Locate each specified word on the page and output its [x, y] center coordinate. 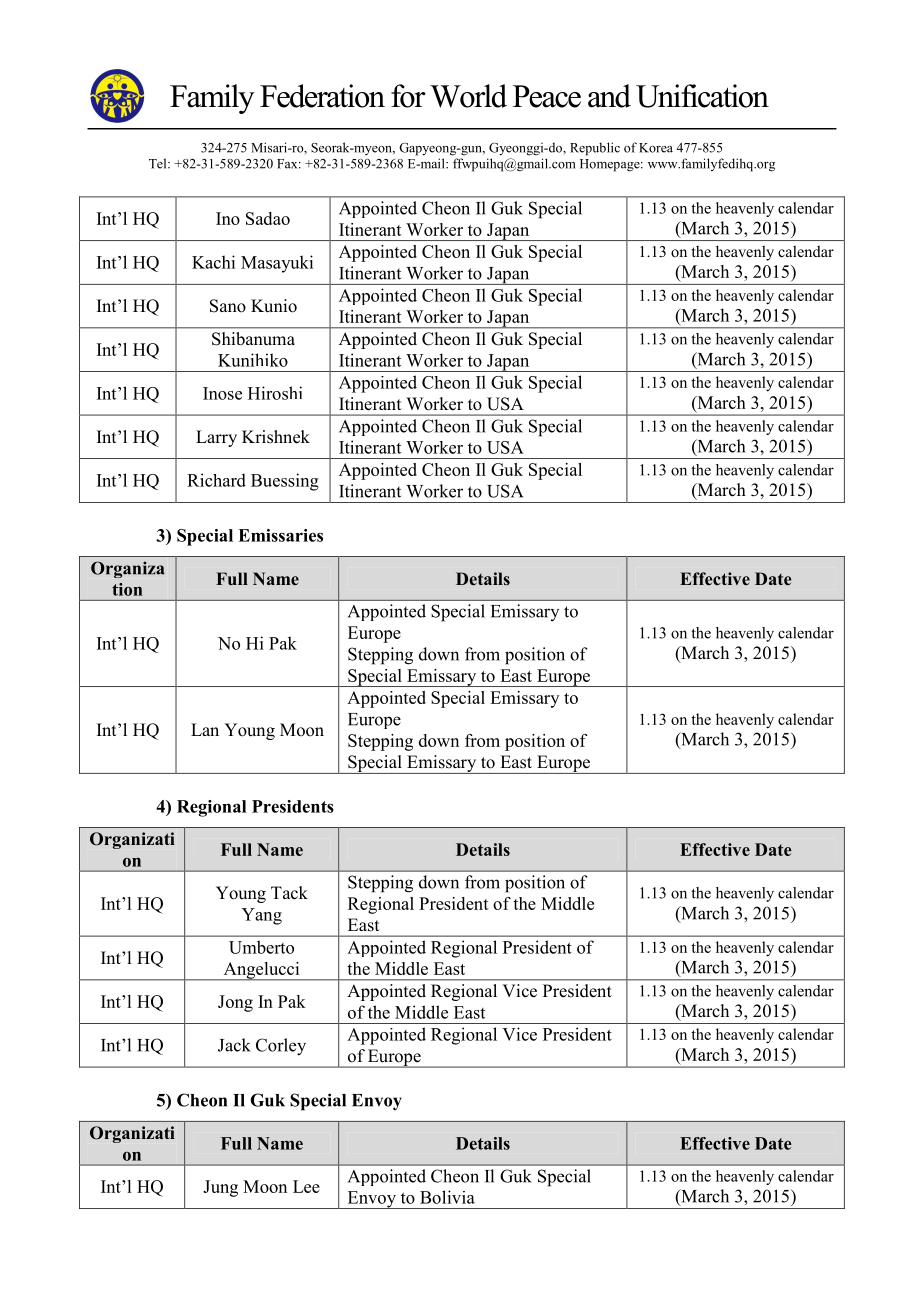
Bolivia [447, 1197]
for [408, 96]
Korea [656, 148]
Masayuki [277, 264]
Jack [234, 1045]
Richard [216, 480]
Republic [595, 149]
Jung [220, 1188]
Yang [262, 916]
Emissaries [280, 535]
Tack [289, 893]
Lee [306, 1186]
